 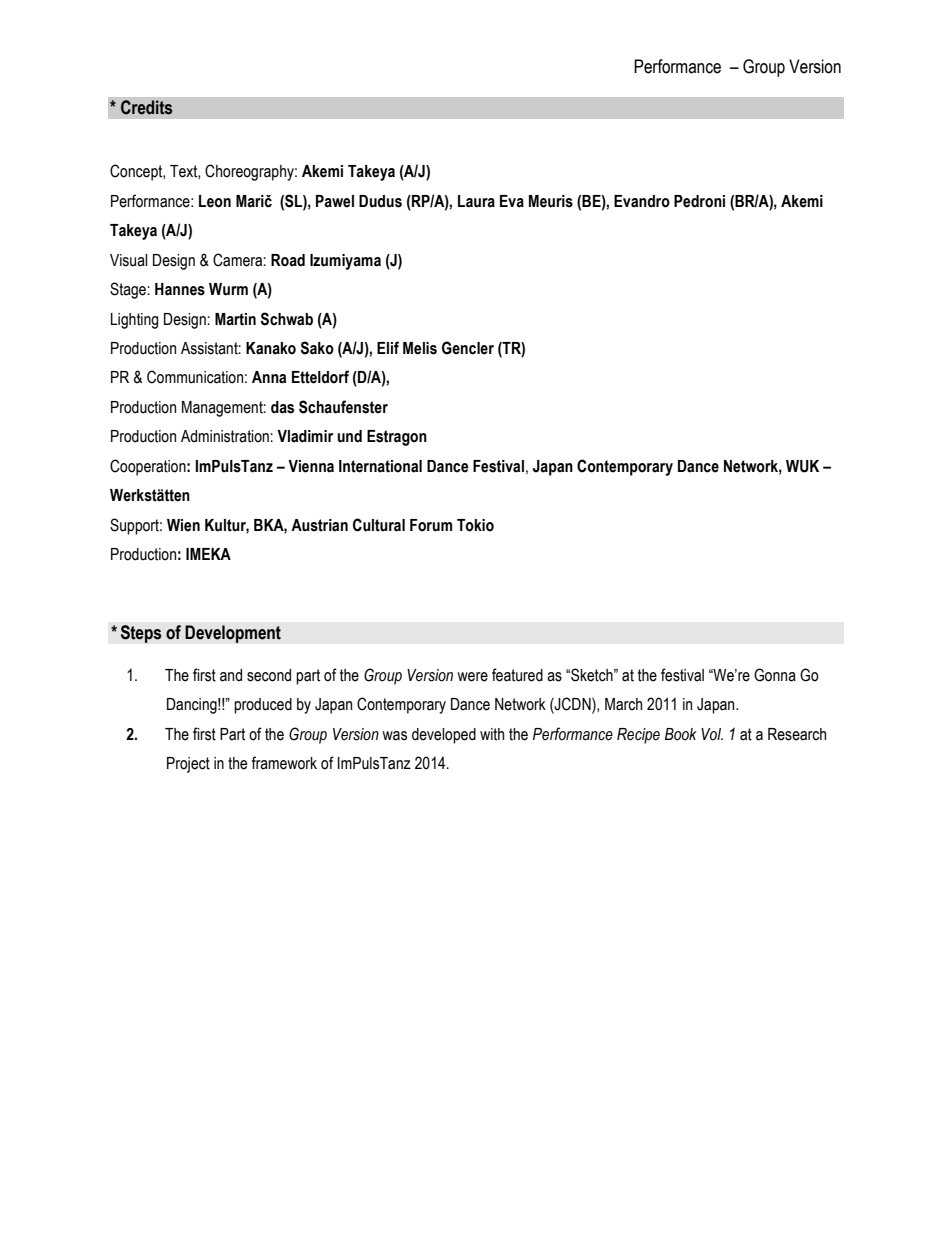 I want to click on were, so click(x=472, y=677).
